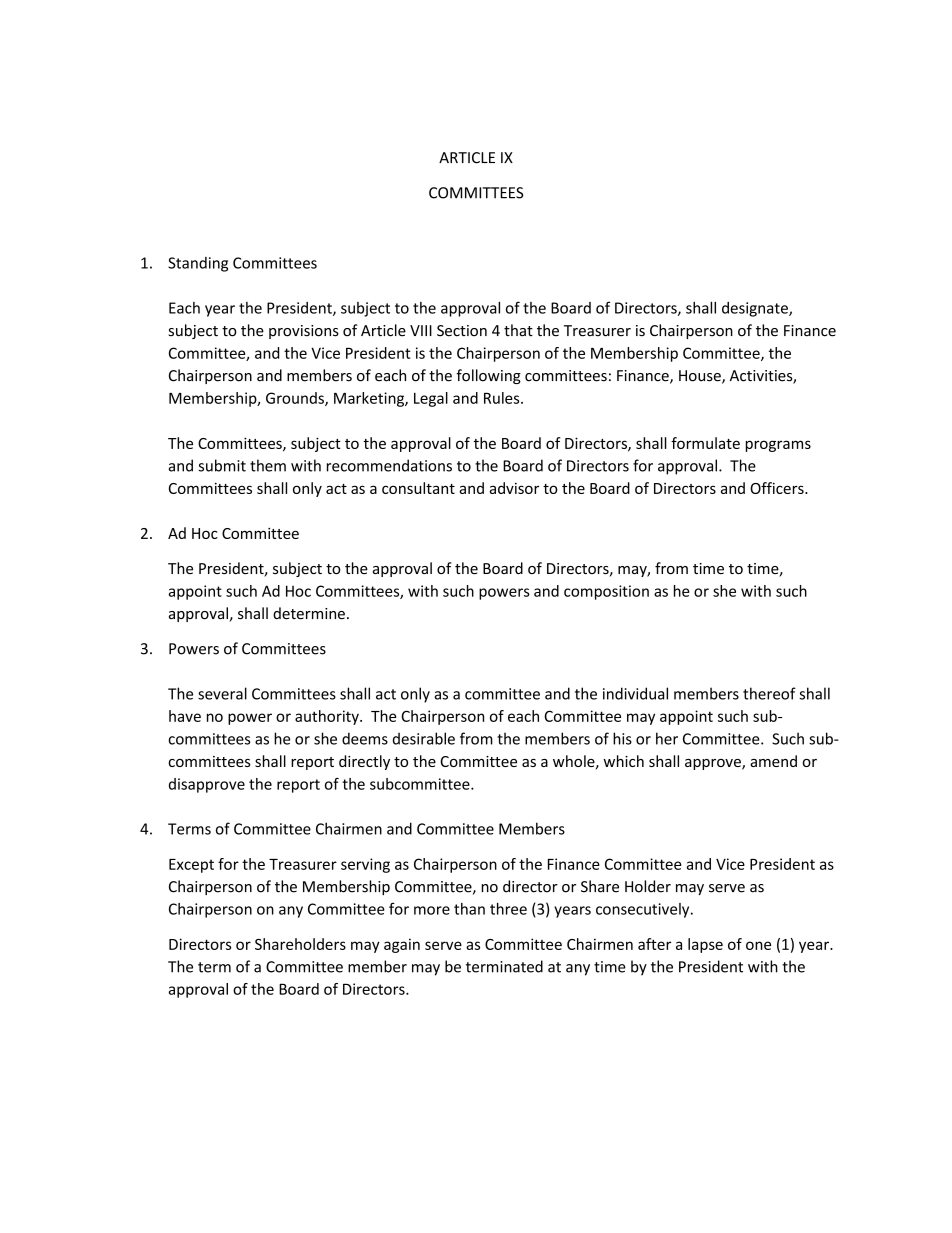 The image size is (952, 1233). Describe the element at coordinates (198, 264) in the page. I see `Standing` at that location.
